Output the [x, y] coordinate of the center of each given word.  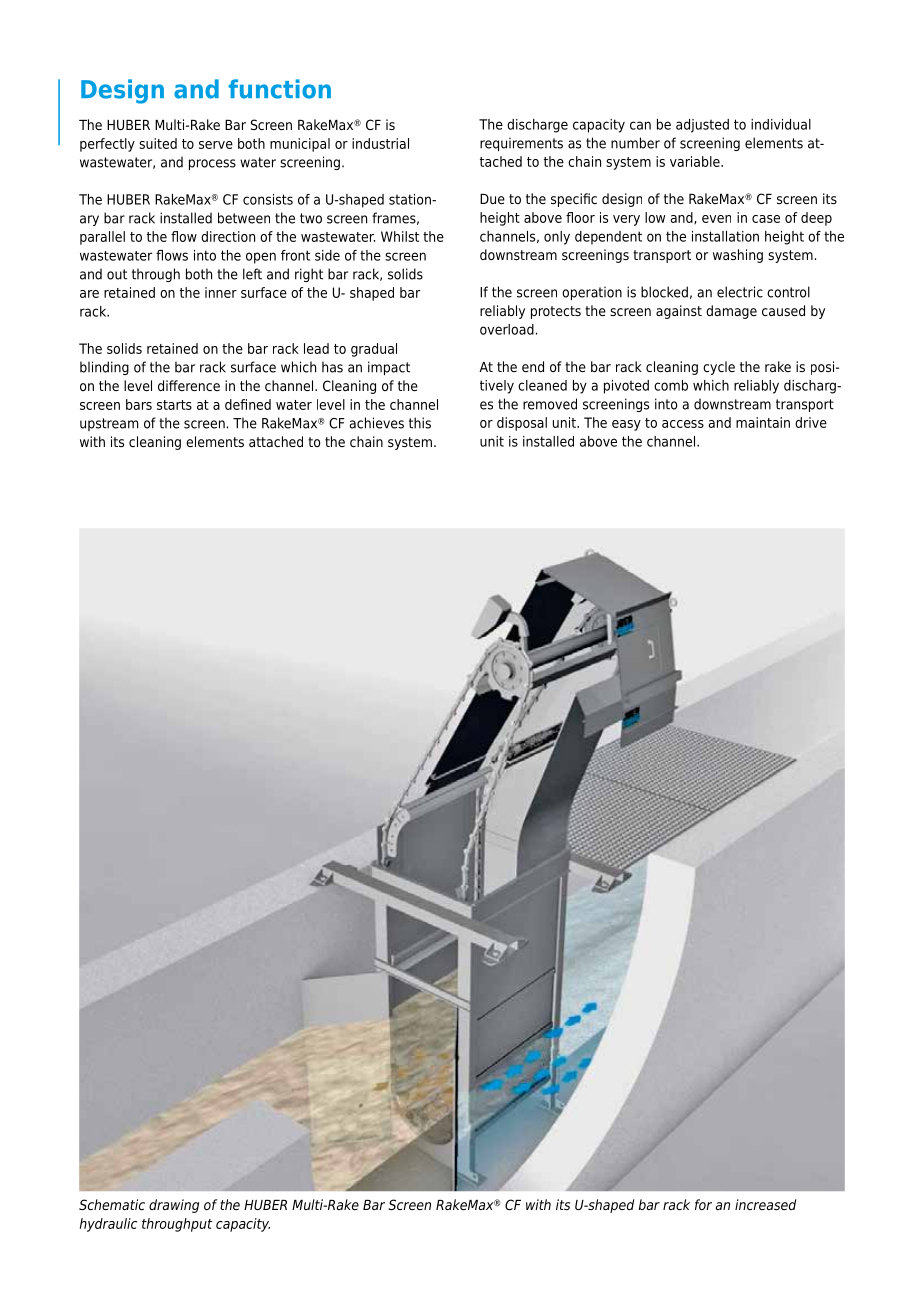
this [420, 423]
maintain [763, 422]
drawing [174, 1206]
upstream [109, 424]
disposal [522, 424]
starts [174, 405]
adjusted [702, 126]
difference [189, 385]
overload [507, 329]
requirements [521, 144]
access [683, 424]
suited [158, 143]
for [703, 1204]
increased [765, 1204]
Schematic [112, 1204]
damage [731, 312]
